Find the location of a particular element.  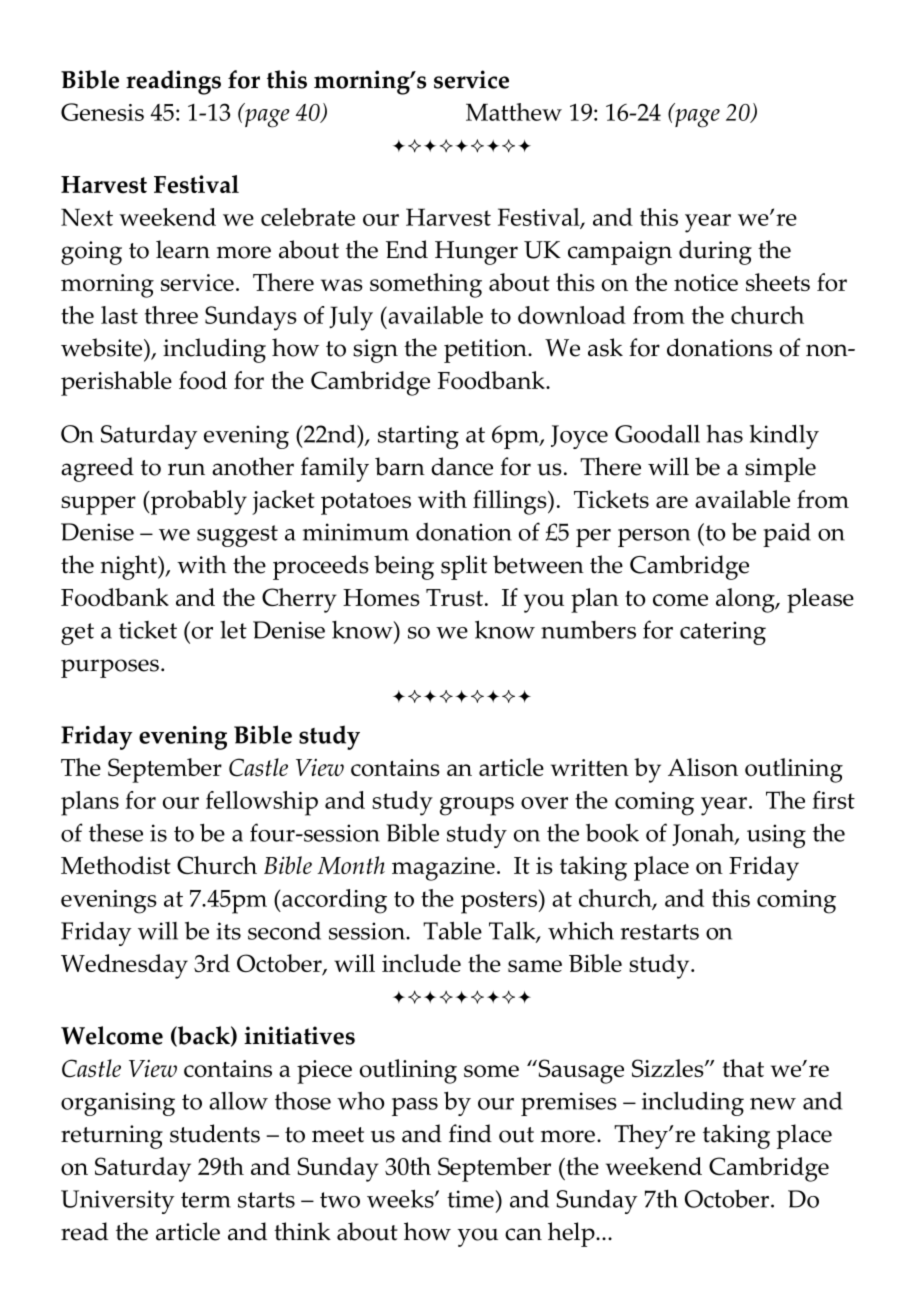

has is located at coordinates (725, 434).
